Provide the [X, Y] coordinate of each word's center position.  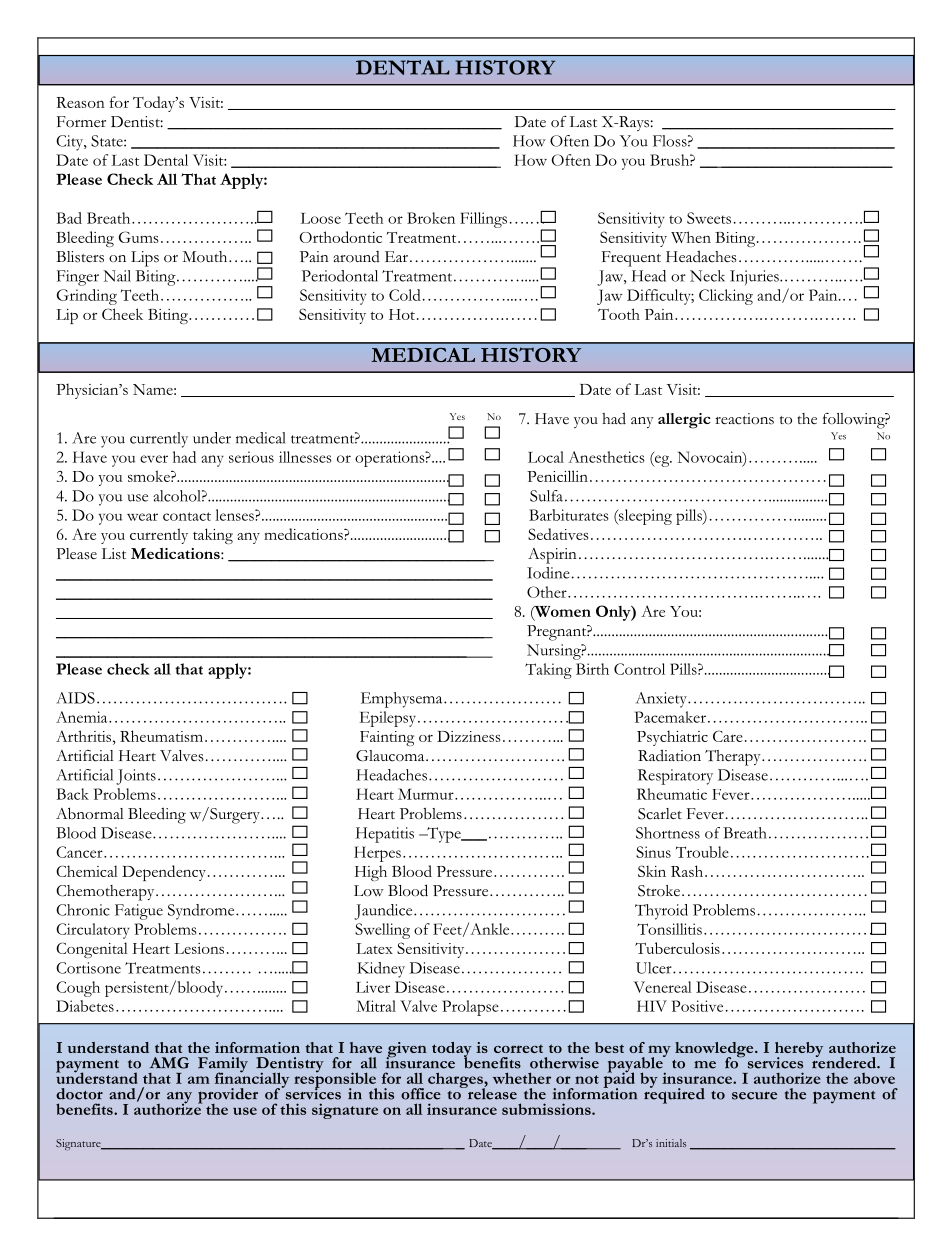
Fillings [483, 220]
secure [754, 1096]
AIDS [75, 698]
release [491, 1093]
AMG [169, 1063]
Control [639, 669]
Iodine [548, 573]
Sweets [709, 218]
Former [81, 122]
